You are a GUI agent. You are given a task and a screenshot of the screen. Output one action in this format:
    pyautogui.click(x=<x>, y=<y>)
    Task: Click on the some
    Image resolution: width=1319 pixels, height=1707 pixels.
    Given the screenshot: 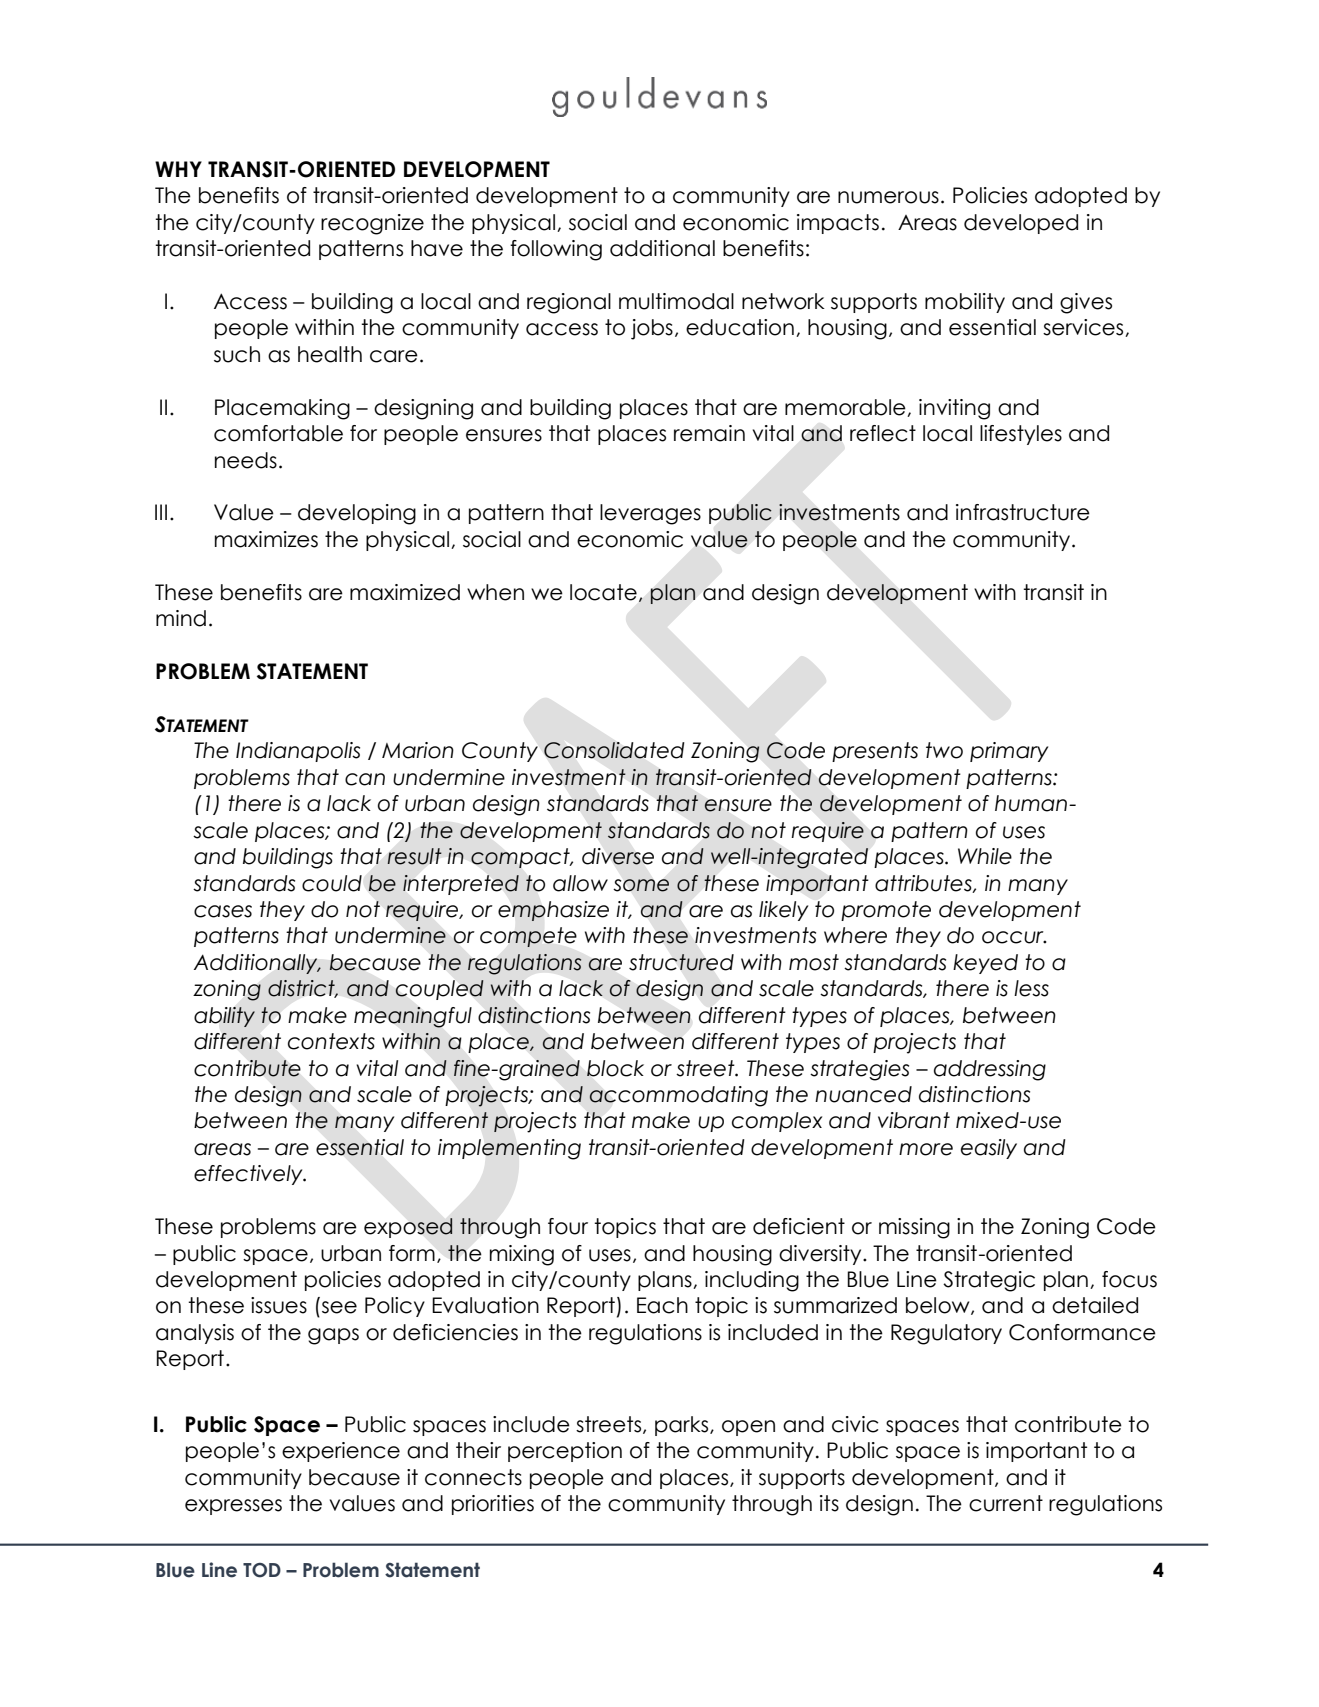 What is the action you would take?
    pyautogui.click(x=641, y=885)
